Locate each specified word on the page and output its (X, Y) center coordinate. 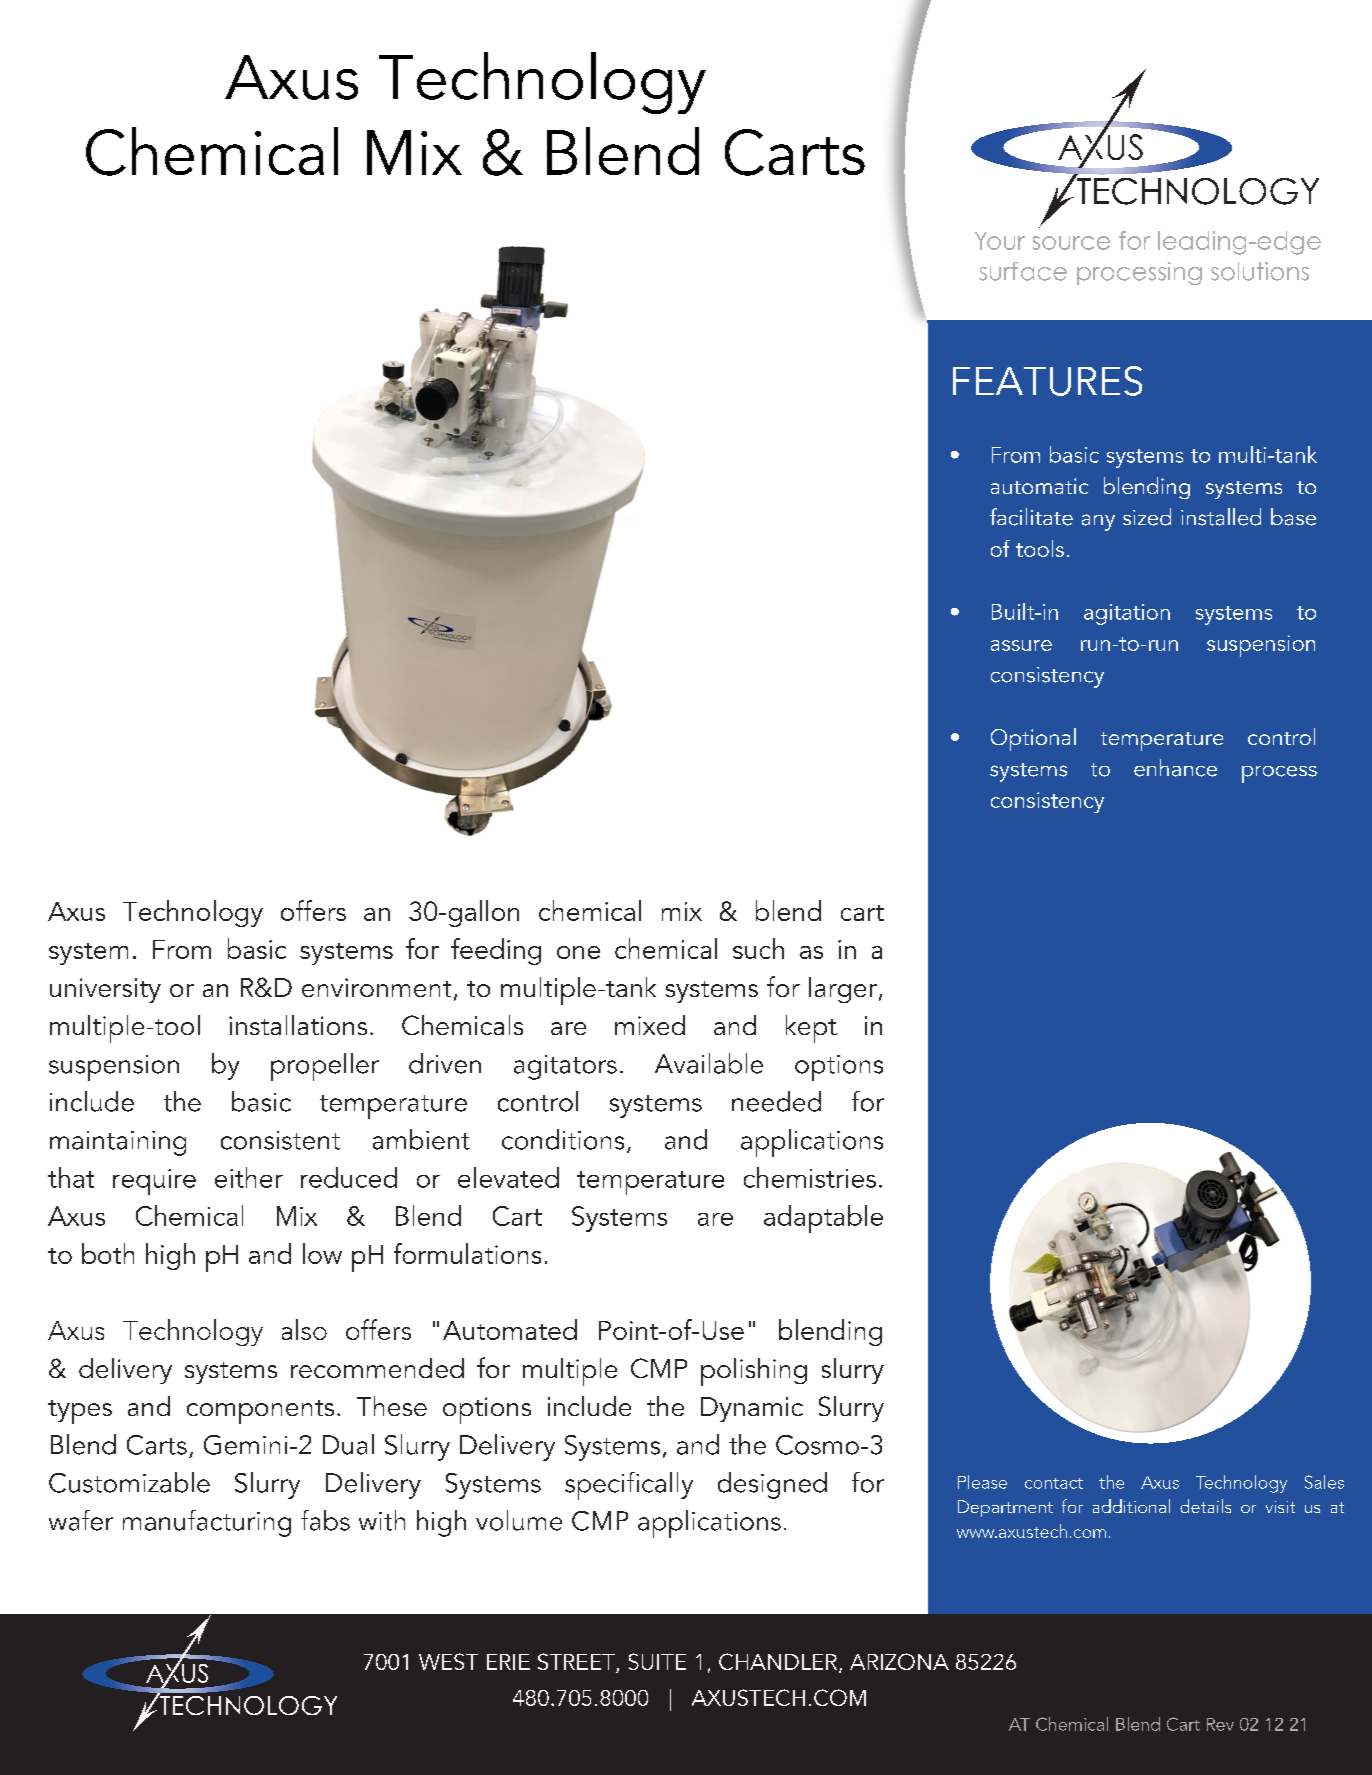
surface (1023, 271)
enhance (1175, 768)
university (105, 990)
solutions (1260, 271)
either (249, 1177)
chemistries (810, 1177)
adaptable (823, 1219)
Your (1000, 241)
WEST (448, 1661)
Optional (1033, 739)
